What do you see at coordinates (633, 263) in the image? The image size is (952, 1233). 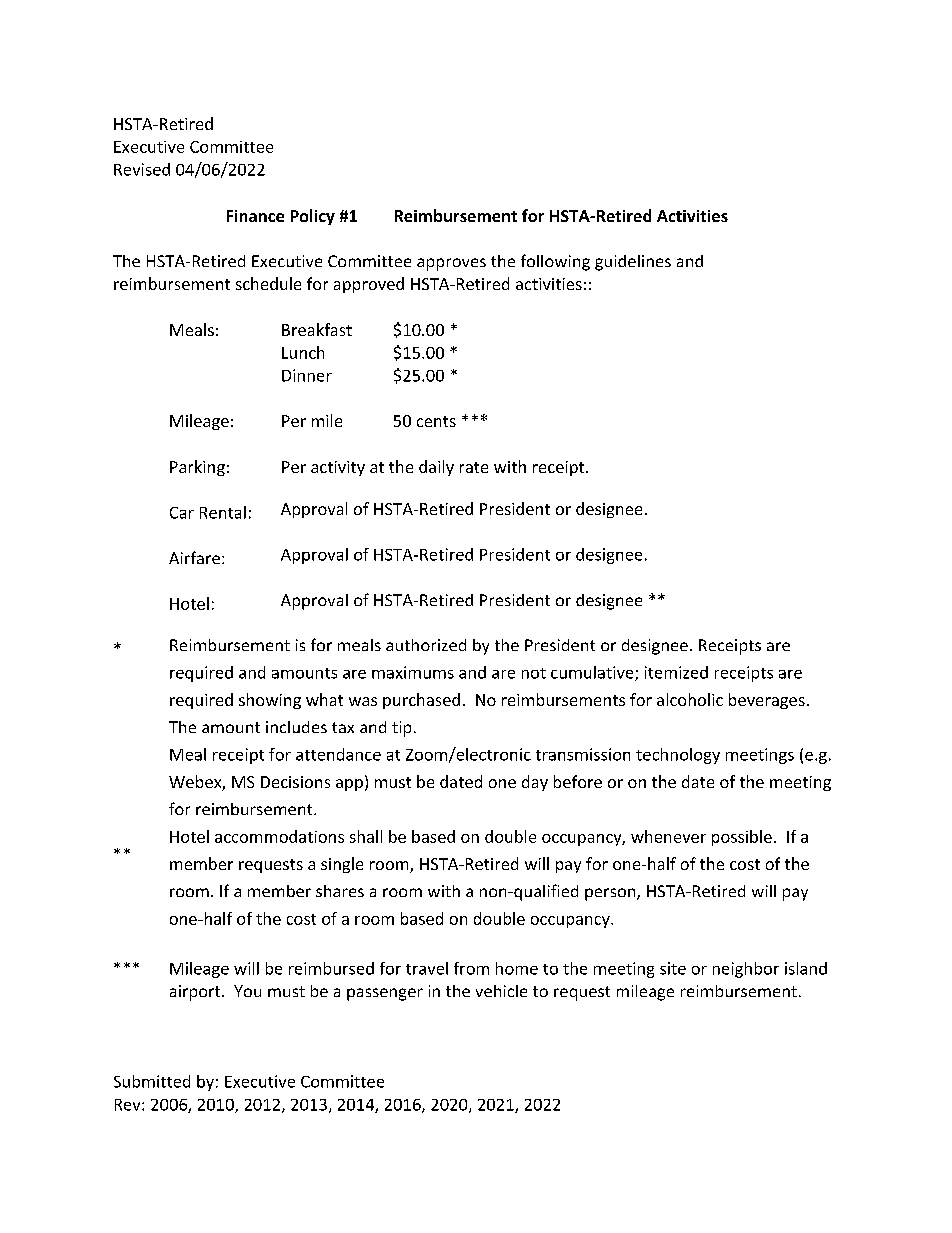 I see `guidelines` at bounding box center [633, 263].
